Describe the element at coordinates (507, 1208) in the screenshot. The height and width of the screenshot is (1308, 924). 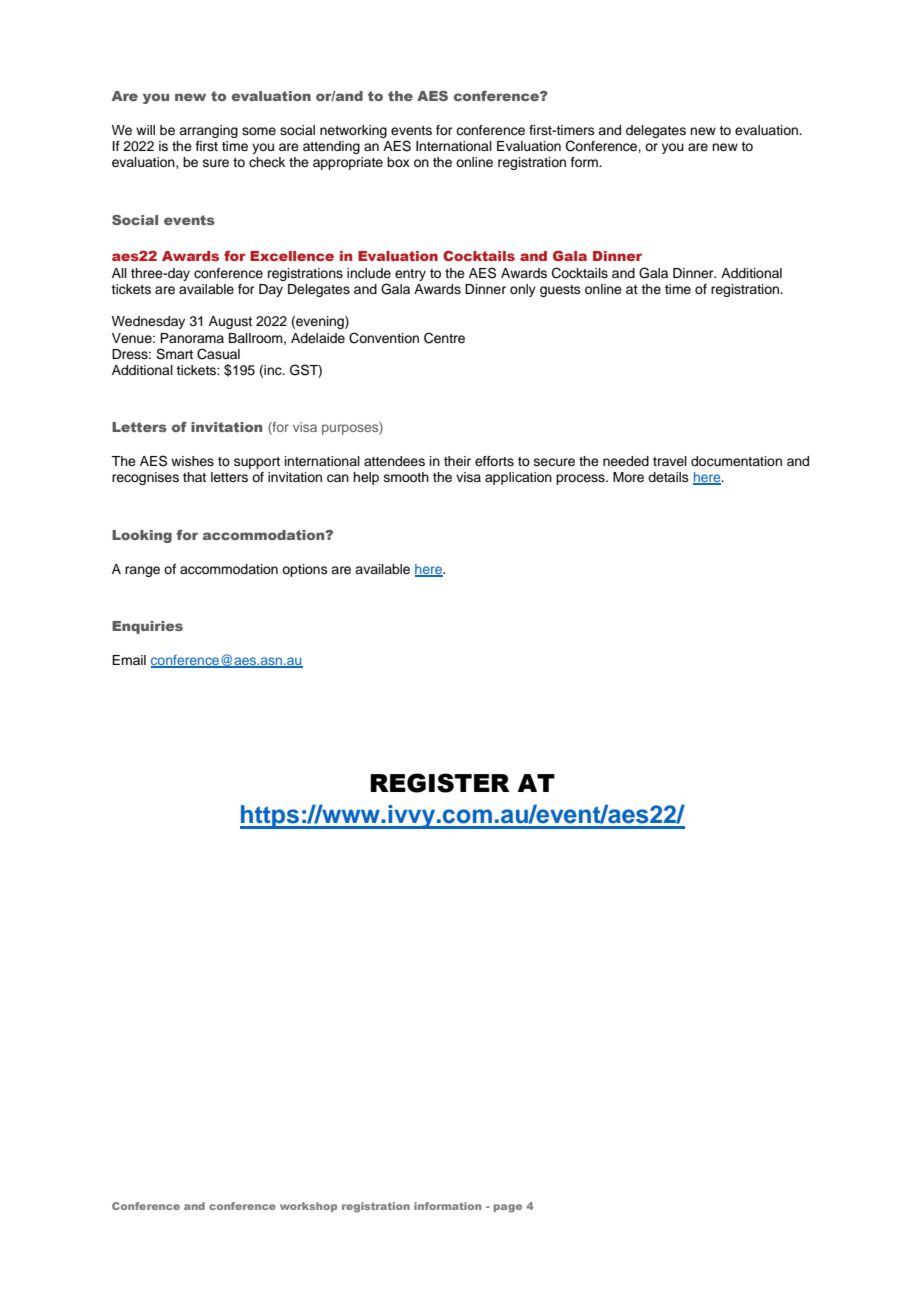
I see `page` at that location.
